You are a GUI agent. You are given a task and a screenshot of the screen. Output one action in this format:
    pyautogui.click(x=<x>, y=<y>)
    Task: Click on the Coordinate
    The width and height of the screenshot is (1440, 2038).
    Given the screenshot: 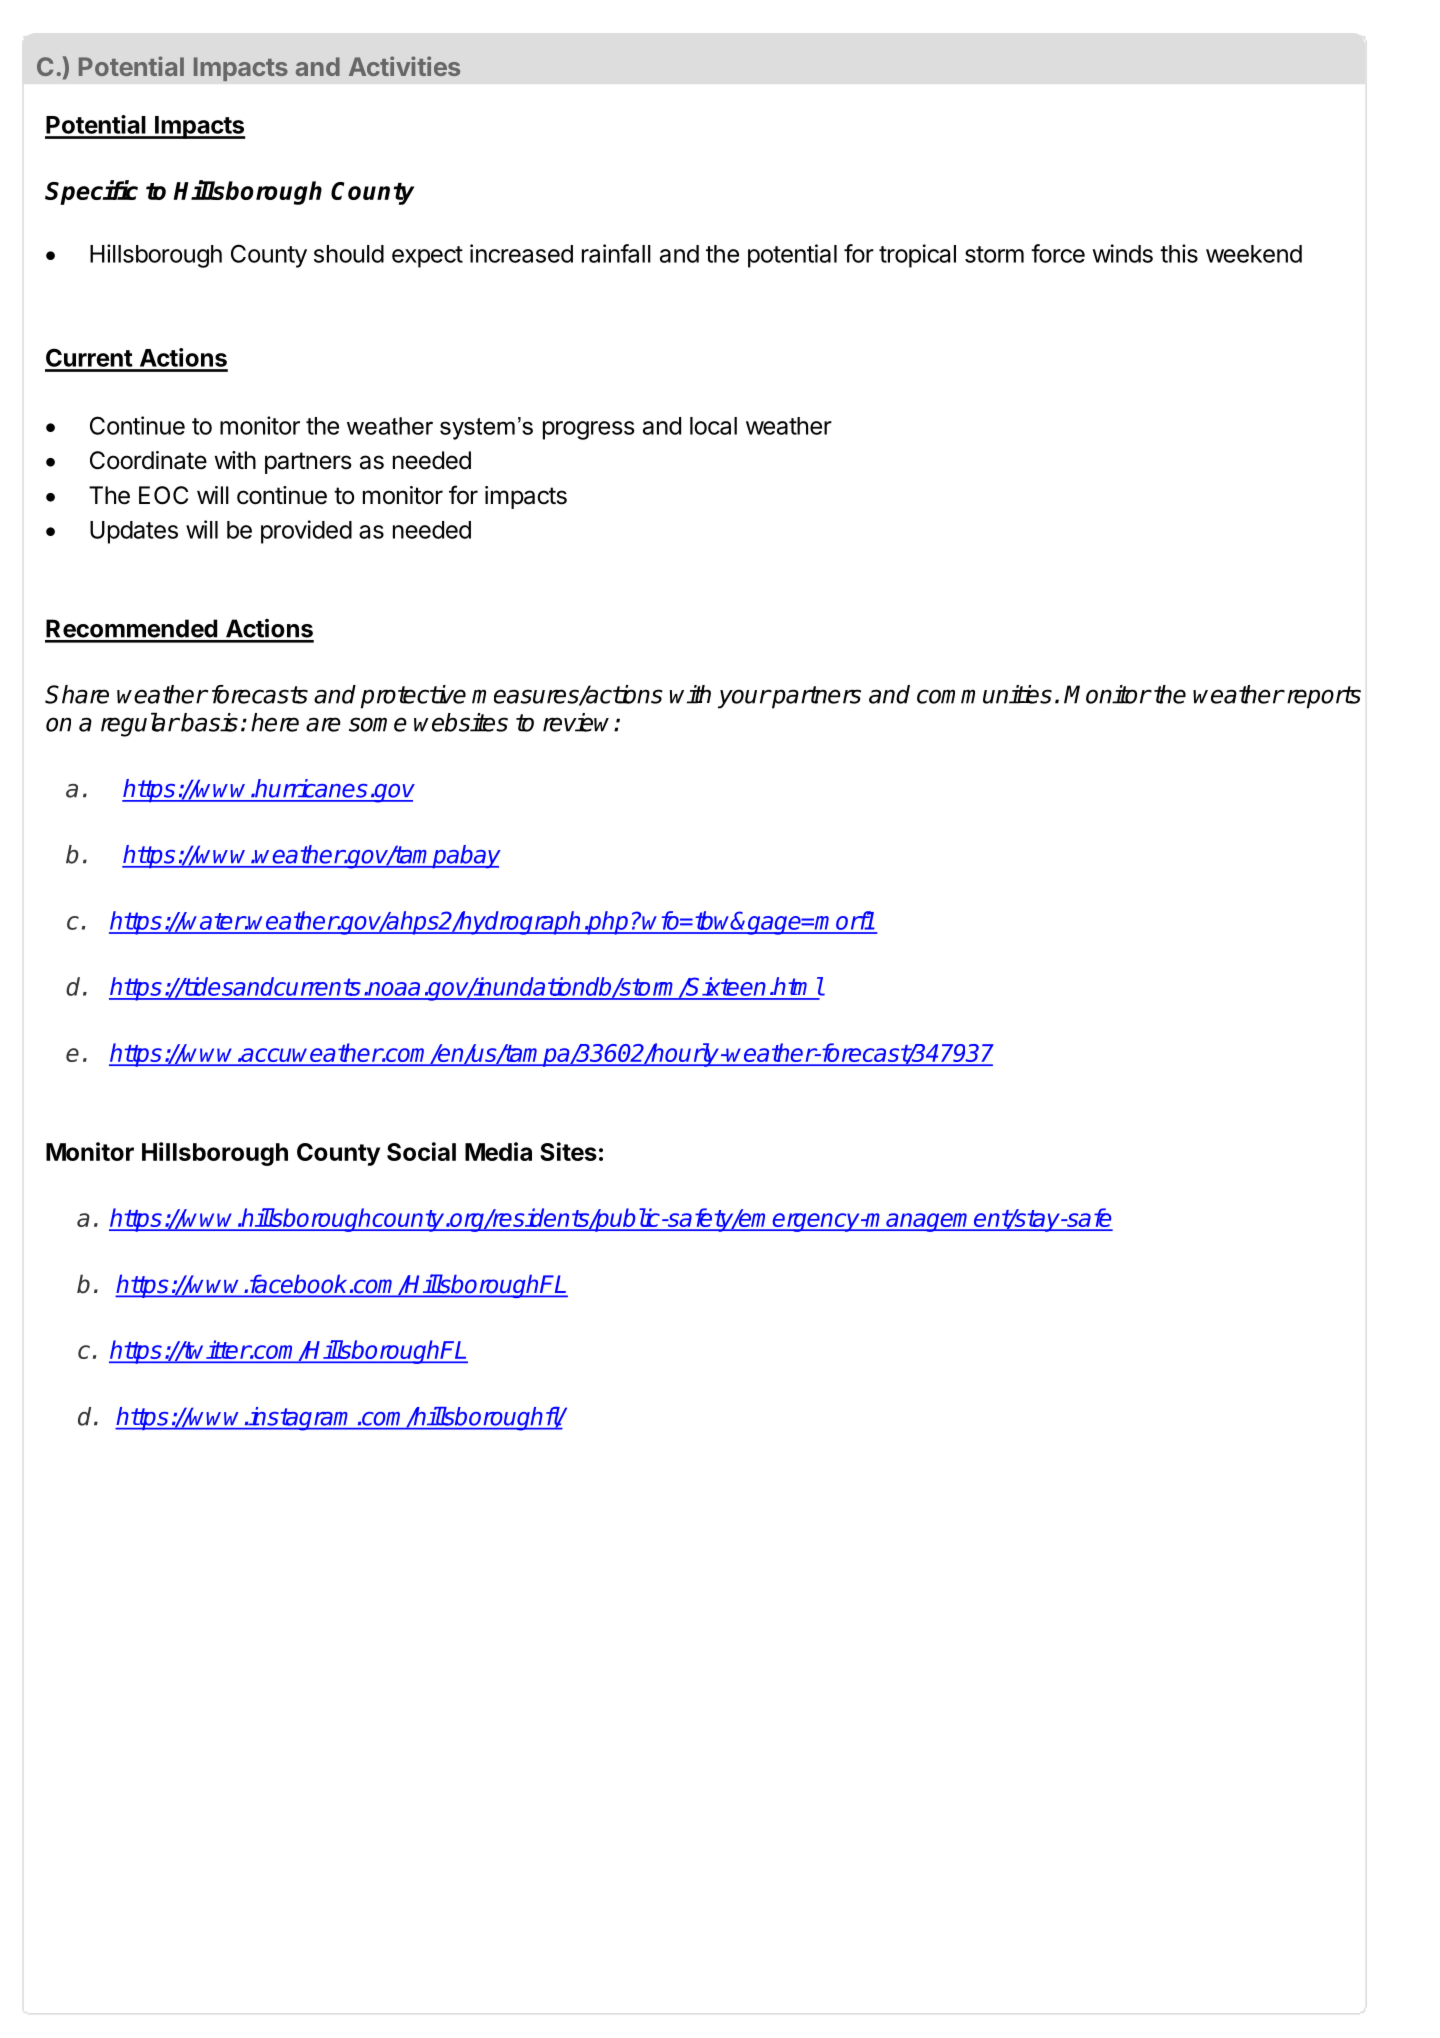 What is the action you would take?
    pyautogui.click(x=148, y=460)
